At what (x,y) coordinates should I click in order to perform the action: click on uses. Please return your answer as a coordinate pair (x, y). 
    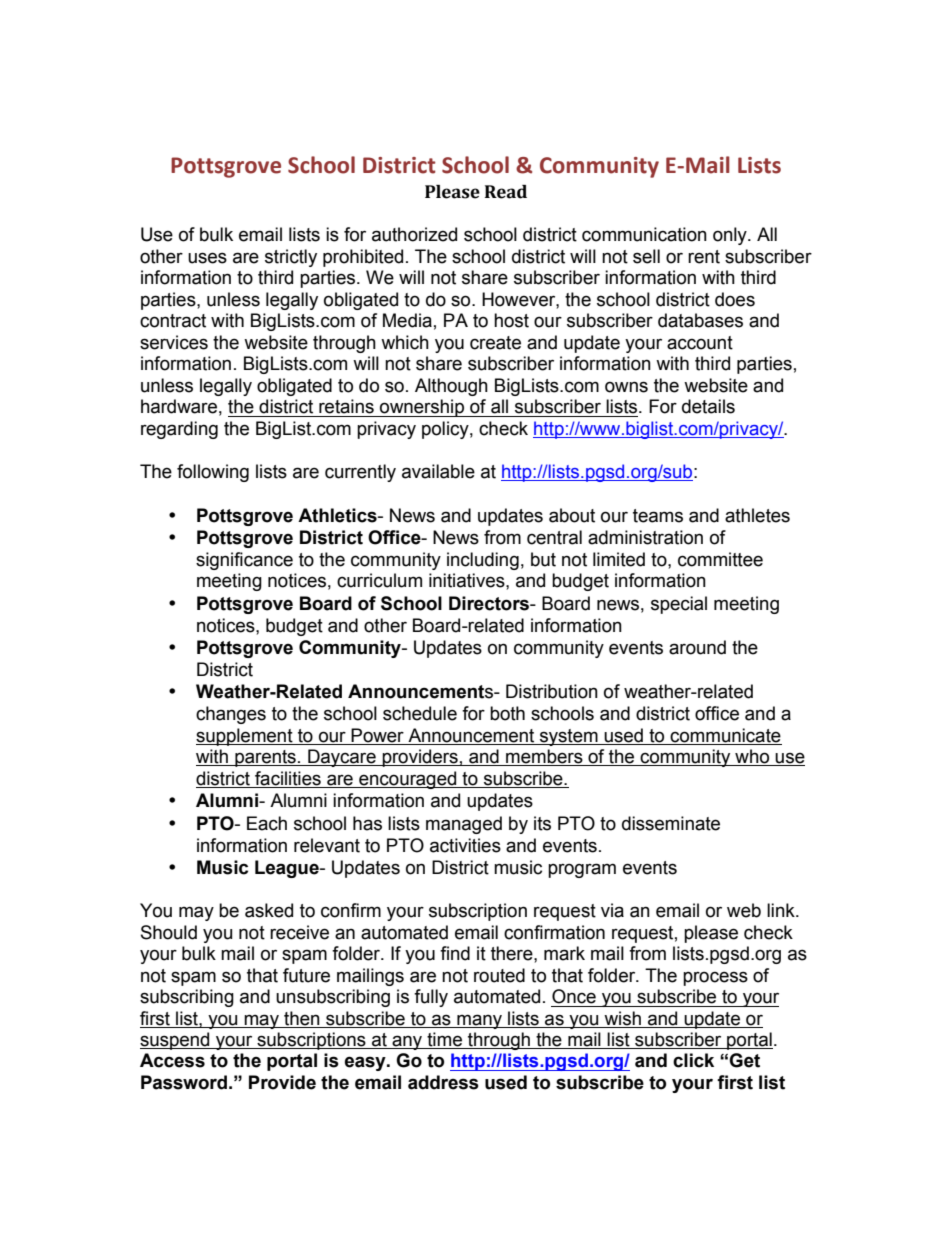
    Looking at the image, I should click on (207, 258).
